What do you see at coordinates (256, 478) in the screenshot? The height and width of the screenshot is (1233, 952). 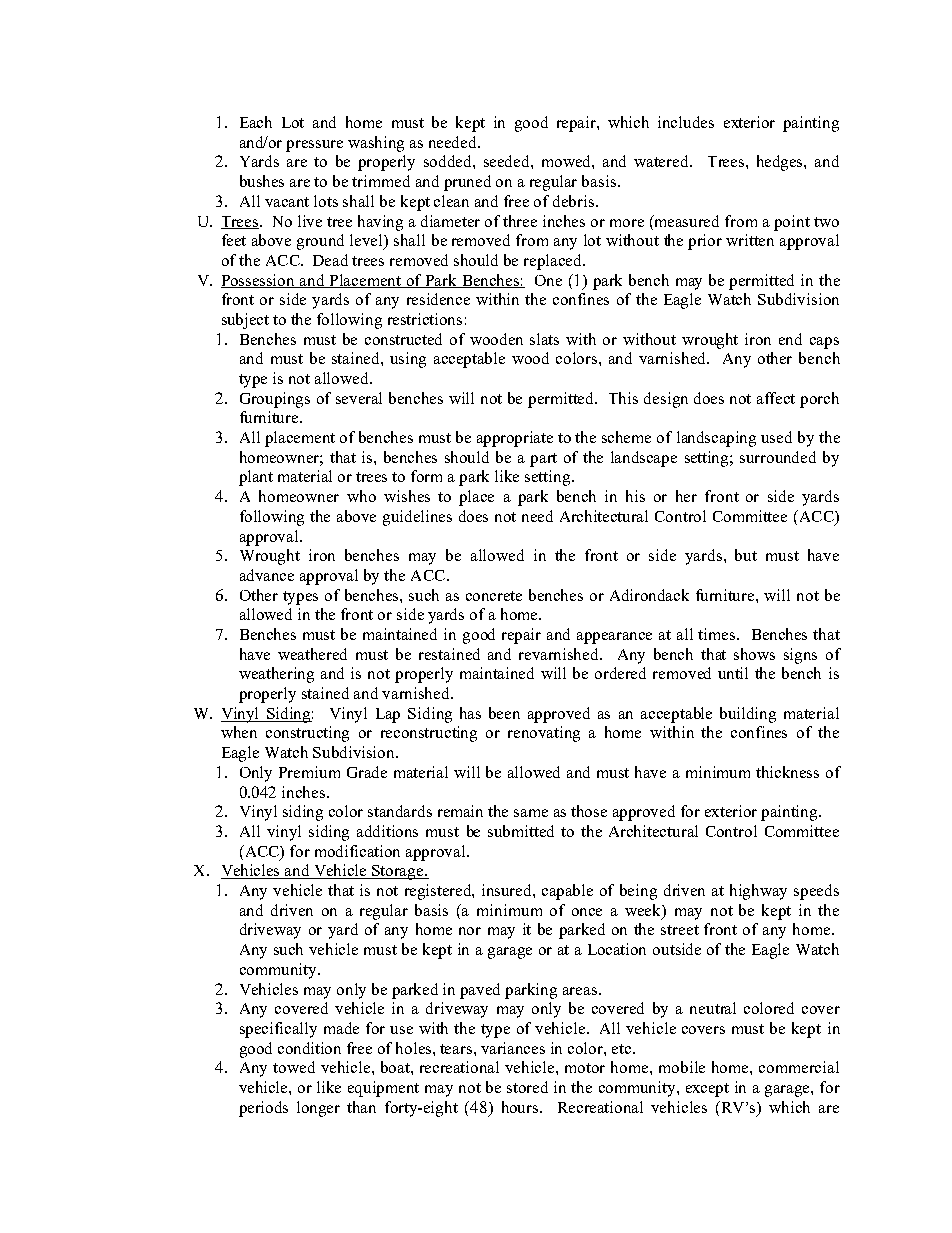 I see `plant` at bounding box center [256, 478].
